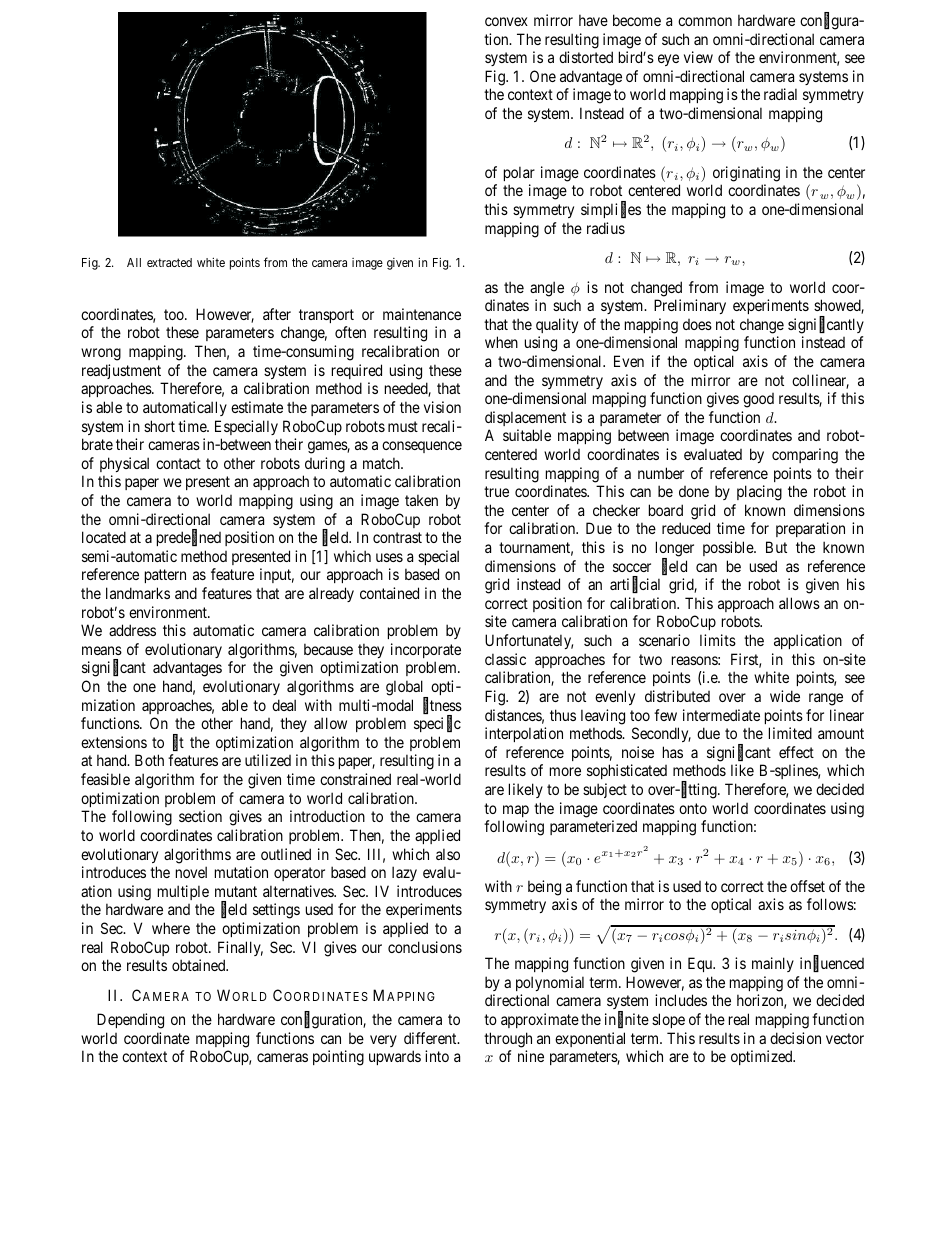 The image size is (952, 1233). I want to click on maintenance, so click(422, 314).
